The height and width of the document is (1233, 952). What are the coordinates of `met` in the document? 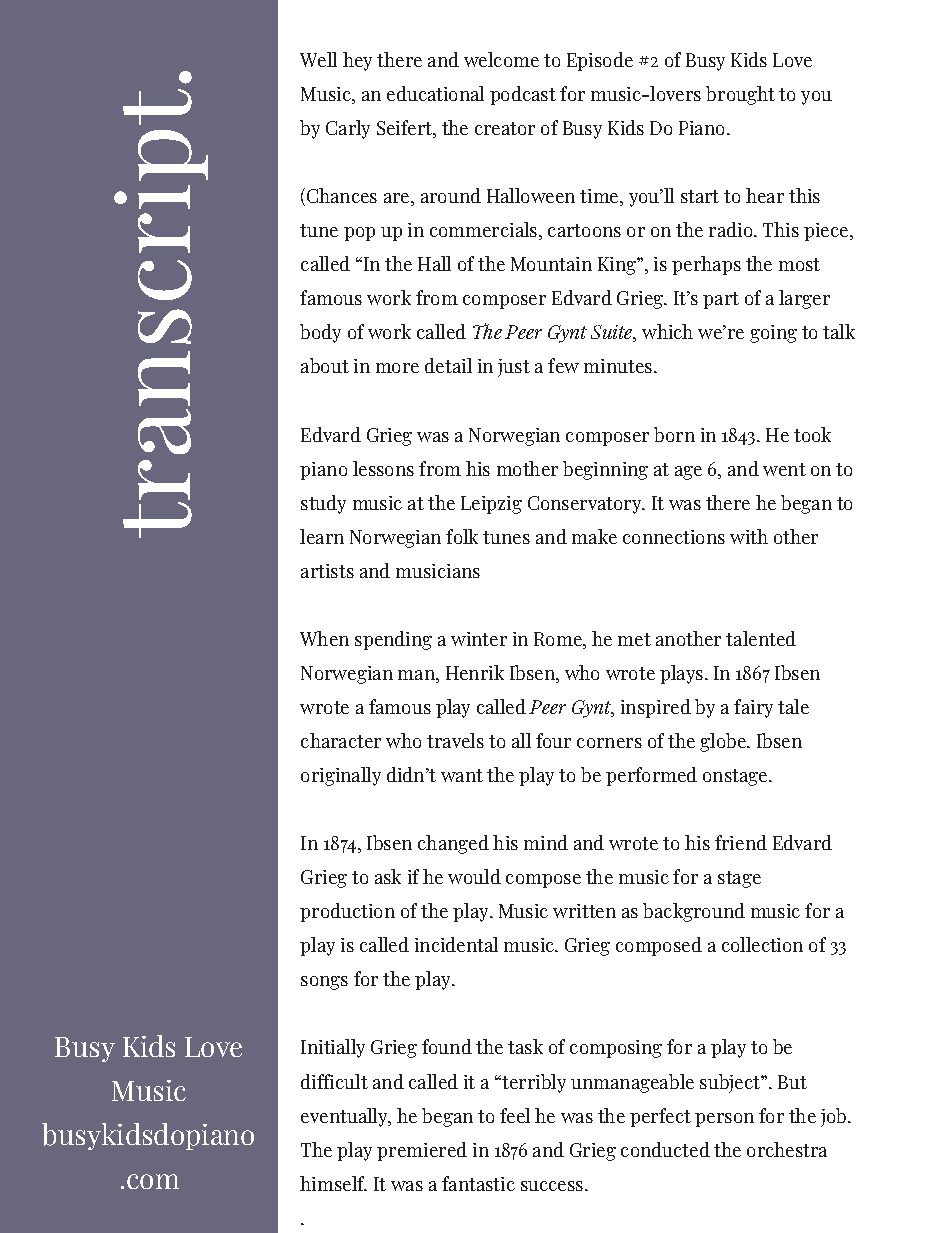 It's located at (634, 639).
